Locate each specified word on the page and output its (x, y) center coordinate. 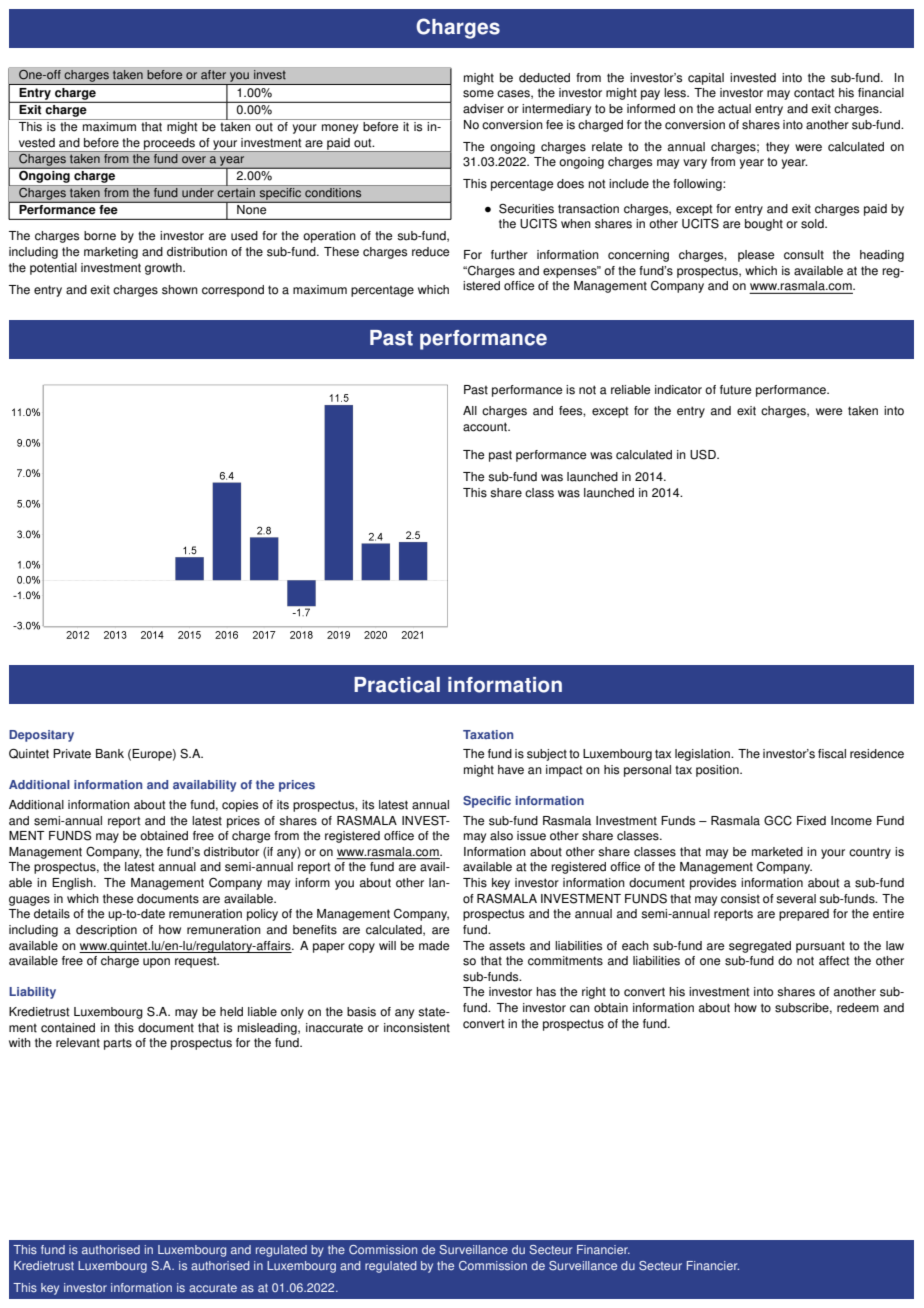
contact (814, 93)
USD (704, 455)
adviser (483, 109)
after (213, 75)
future (735, 390)
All (470, 410)
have (511, 770)
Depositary (41, 736)
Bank (110, 754)
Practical (397, 685)
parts (118, 1044)
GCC (778, 821)
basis (361, 1012)
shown (180, 290)
